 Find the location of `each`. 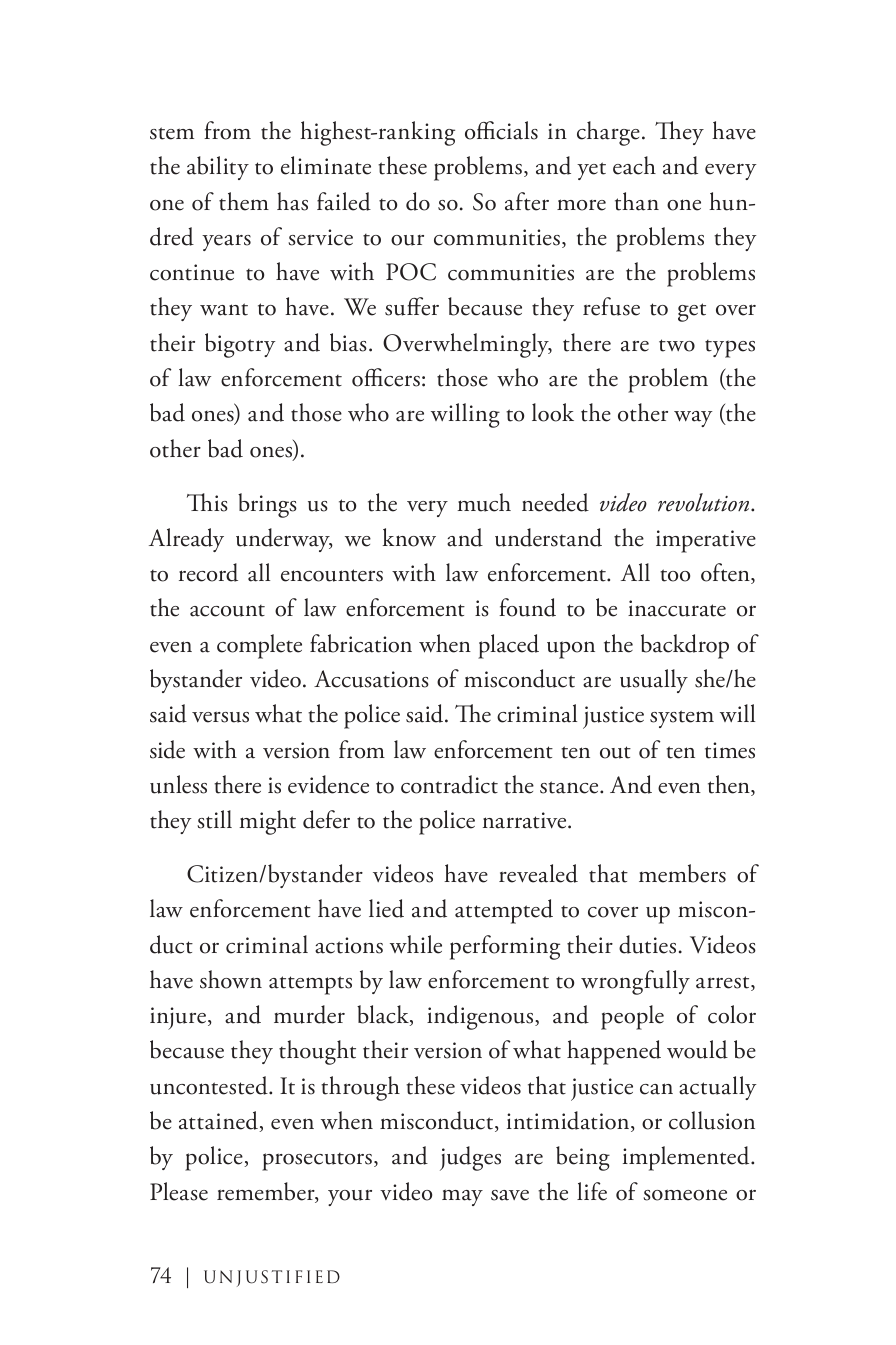

each is located at coordinates (634, 165).
